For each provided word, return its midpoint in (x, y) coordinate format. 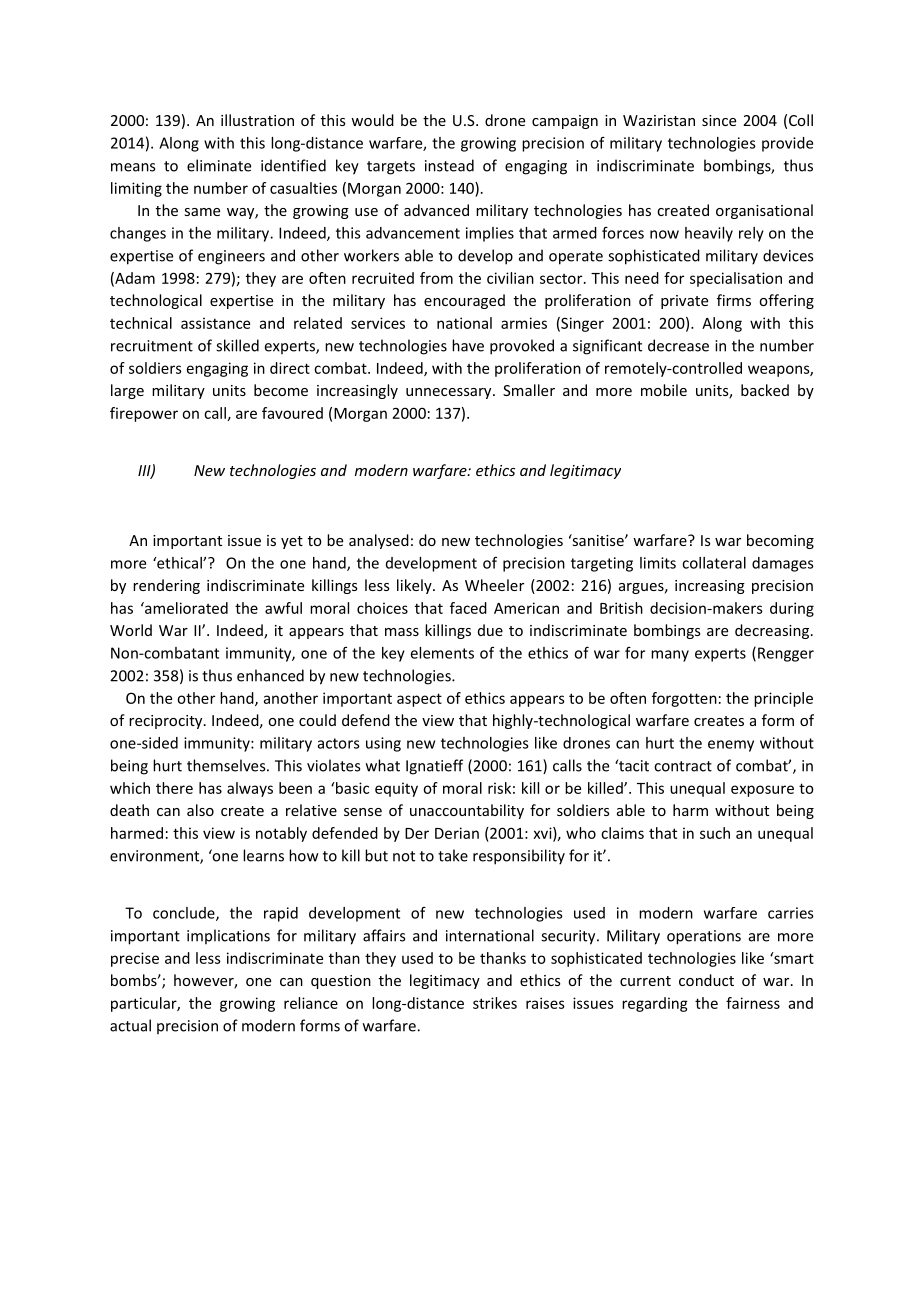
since (719, 120)
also (200, 810)
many (670, 656)
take (453, 855)
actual (130, 1025)
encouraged (464, 301)
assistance (215, 323)
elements (442, 653)
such (715, 833)
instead (449, 165)
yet (292, 542)
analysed (379, 541)
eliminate (219, 165)
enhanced (270, 675)
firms (734, 300)
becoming (780, 541)
